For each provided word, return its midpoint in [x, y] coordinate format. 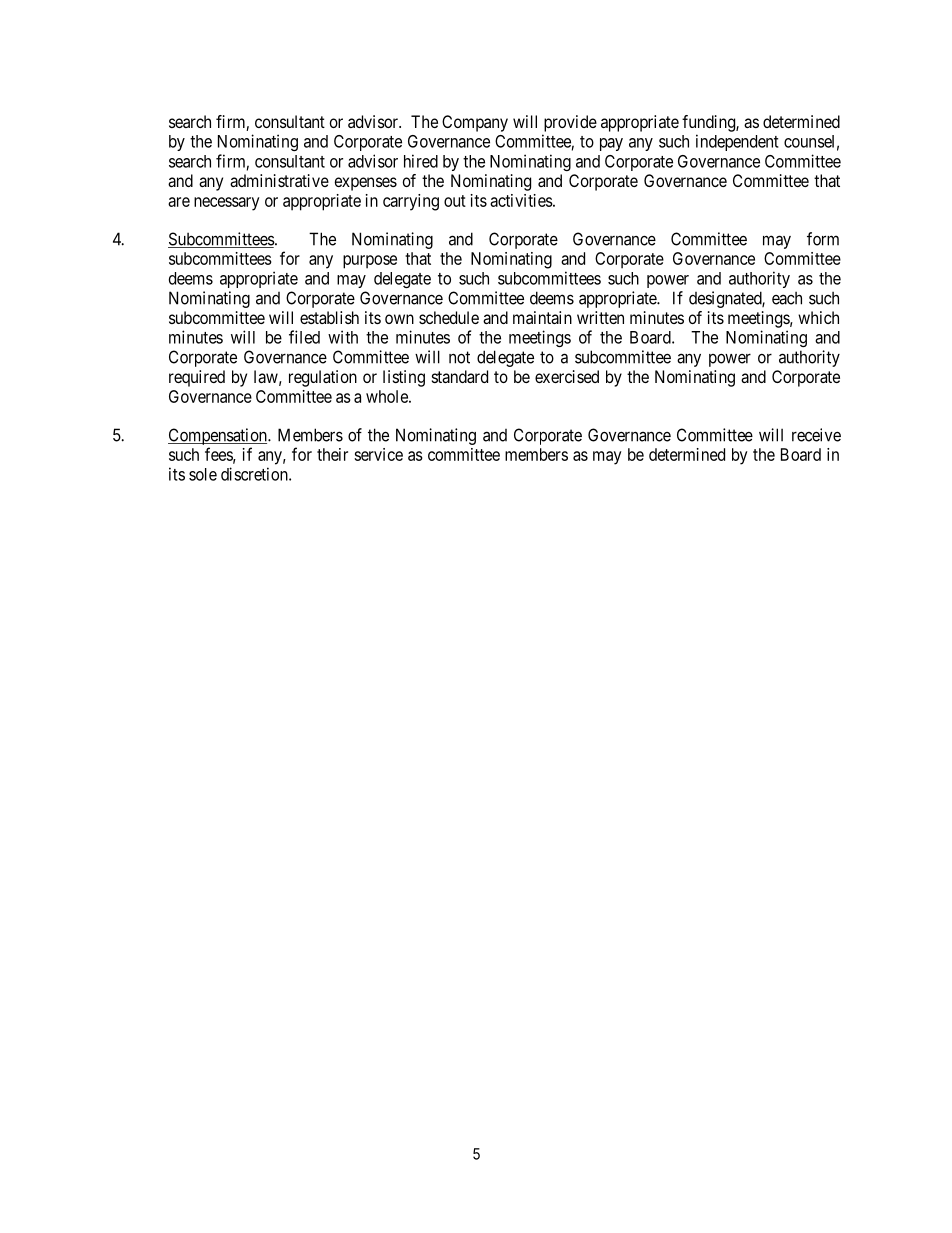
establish [329, 317]
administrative [279, 180]
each [787, 298]
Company [475, 123]
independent [737, 142]
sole [203, 474]
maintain [542, 317]
